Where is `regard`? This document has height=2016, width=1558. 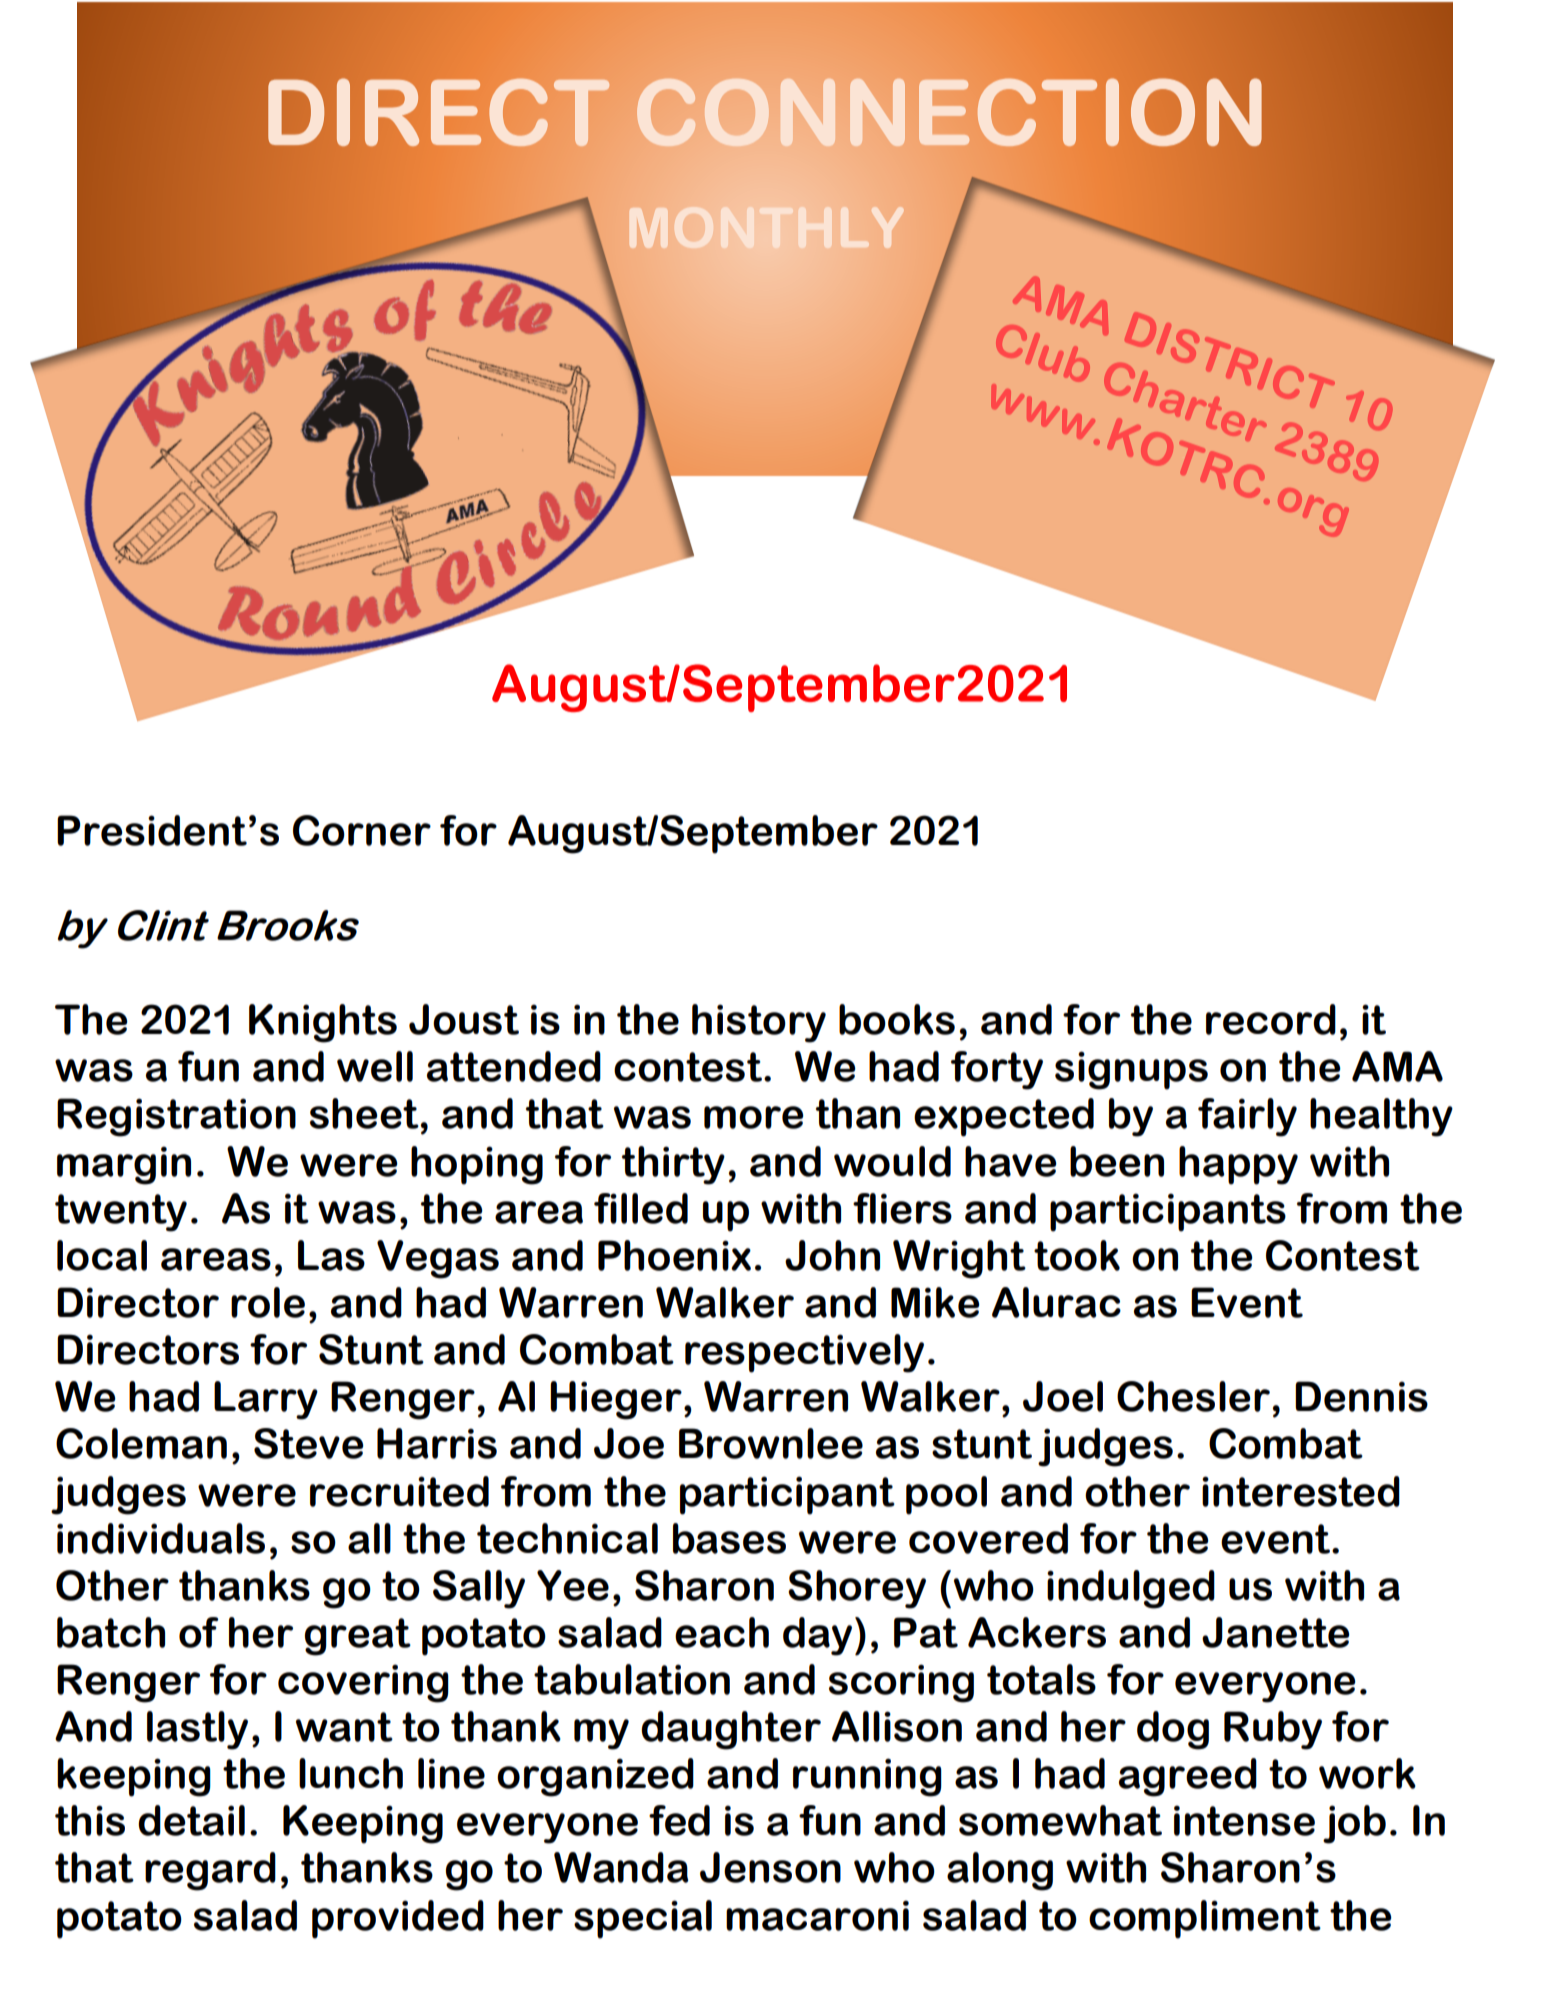 regard is located at coordinates (210, 1871).
